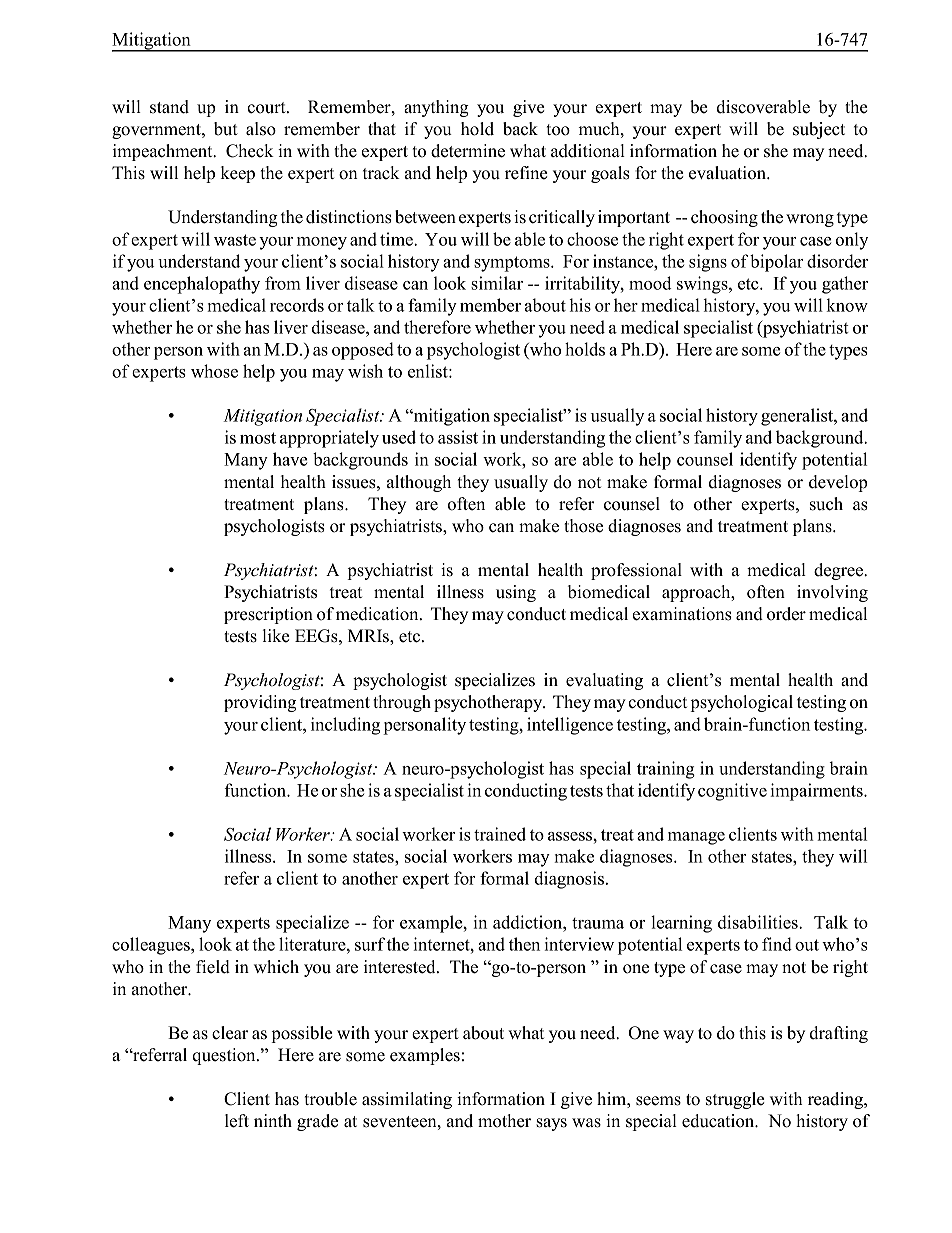  What do you see at coordinates (819, 130) in the screenshot?
I see `subject` at bounding box center [819, 130].
